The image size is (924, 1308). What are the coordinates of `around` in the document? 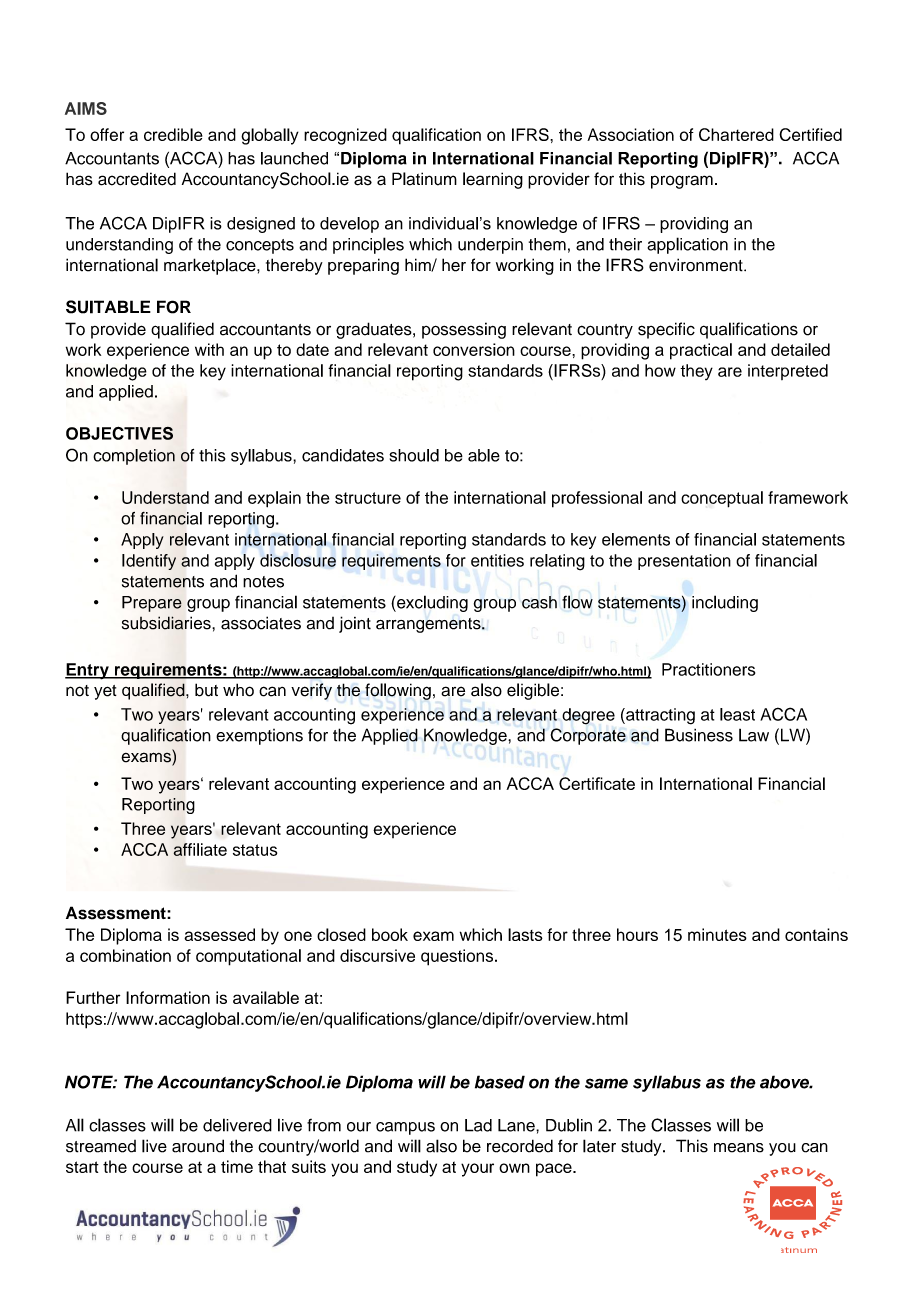 It's located at (198, 1146).
